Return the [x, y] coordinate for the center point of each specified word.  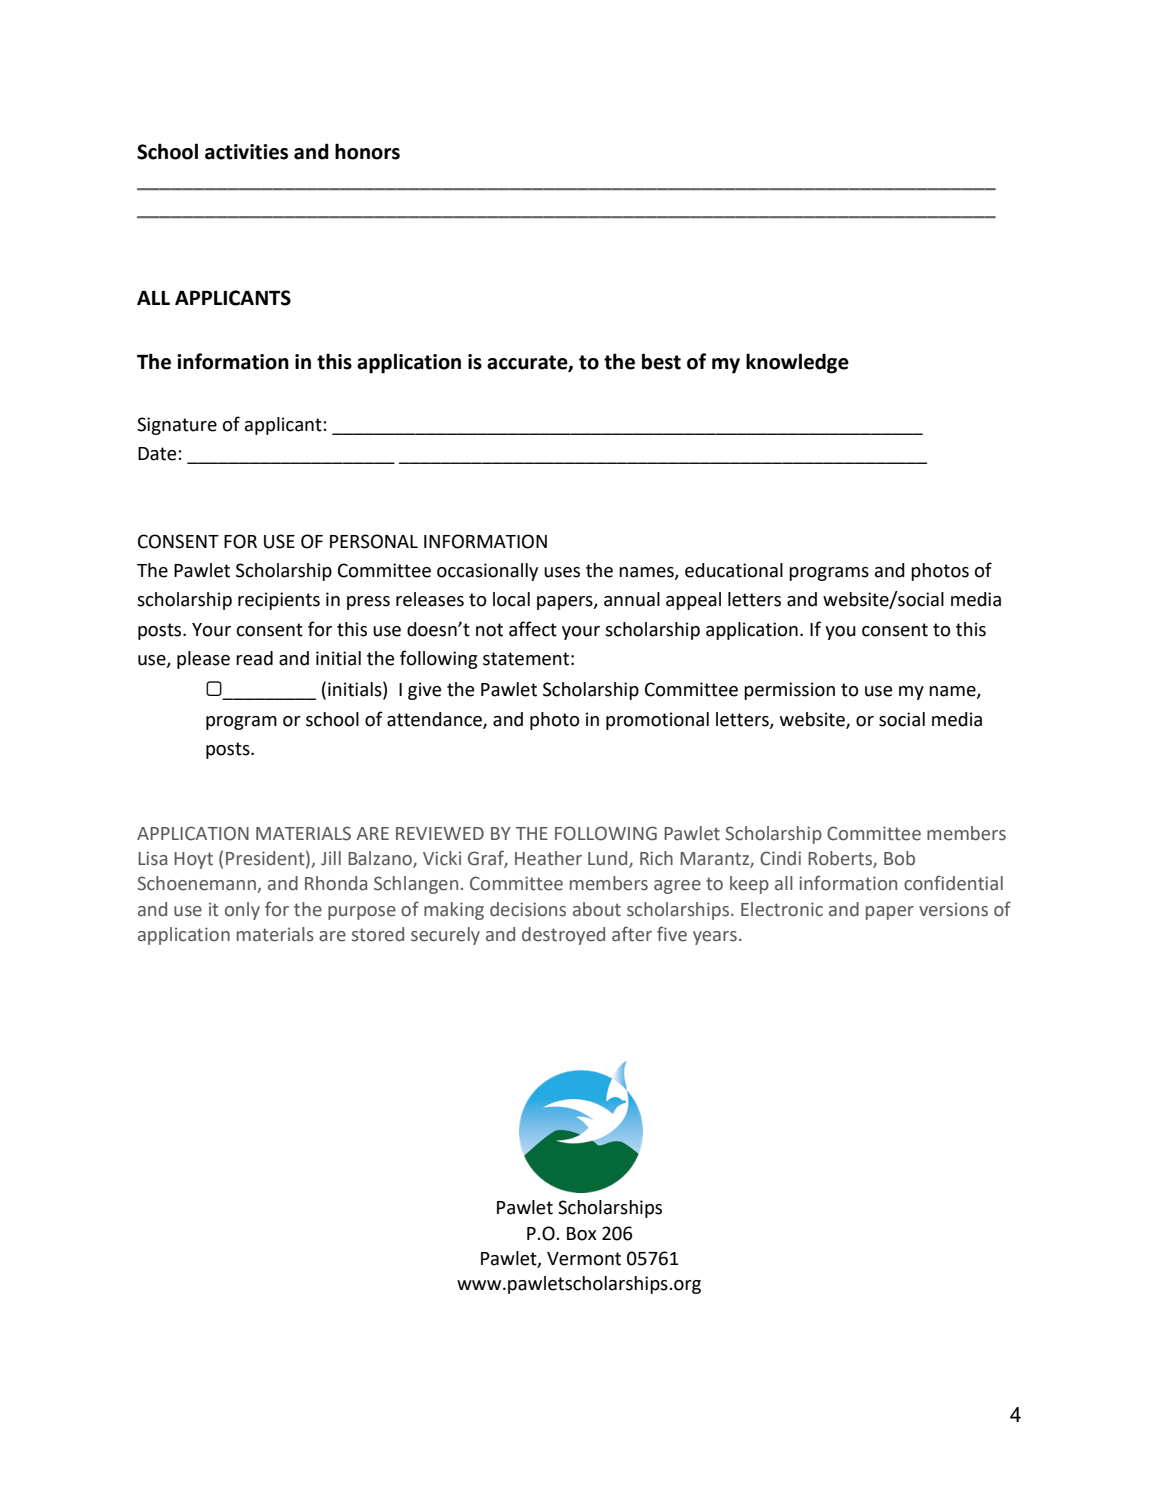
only [242, 911]
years [715, 938]
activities [246, 152]
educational [734, 570]
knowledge [797, 363]
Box [582, 1234]
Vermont [584, 1259]
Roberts [841, 859]
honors [367, 151]
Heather [548, 858]
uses [562, 572]
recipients [279, 601]
